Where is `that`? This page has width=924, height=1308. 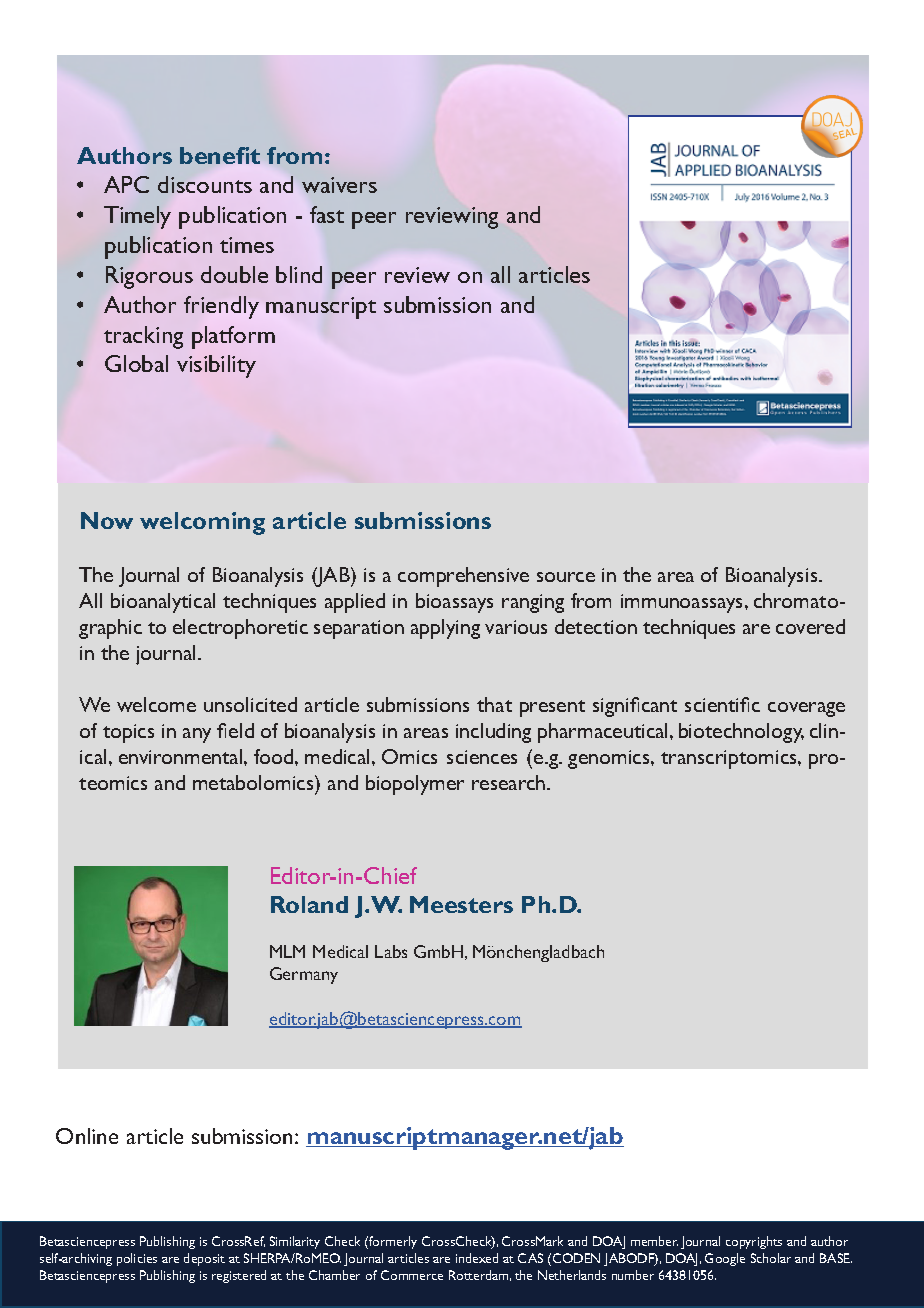 that is located at coordinates (494, 704).
